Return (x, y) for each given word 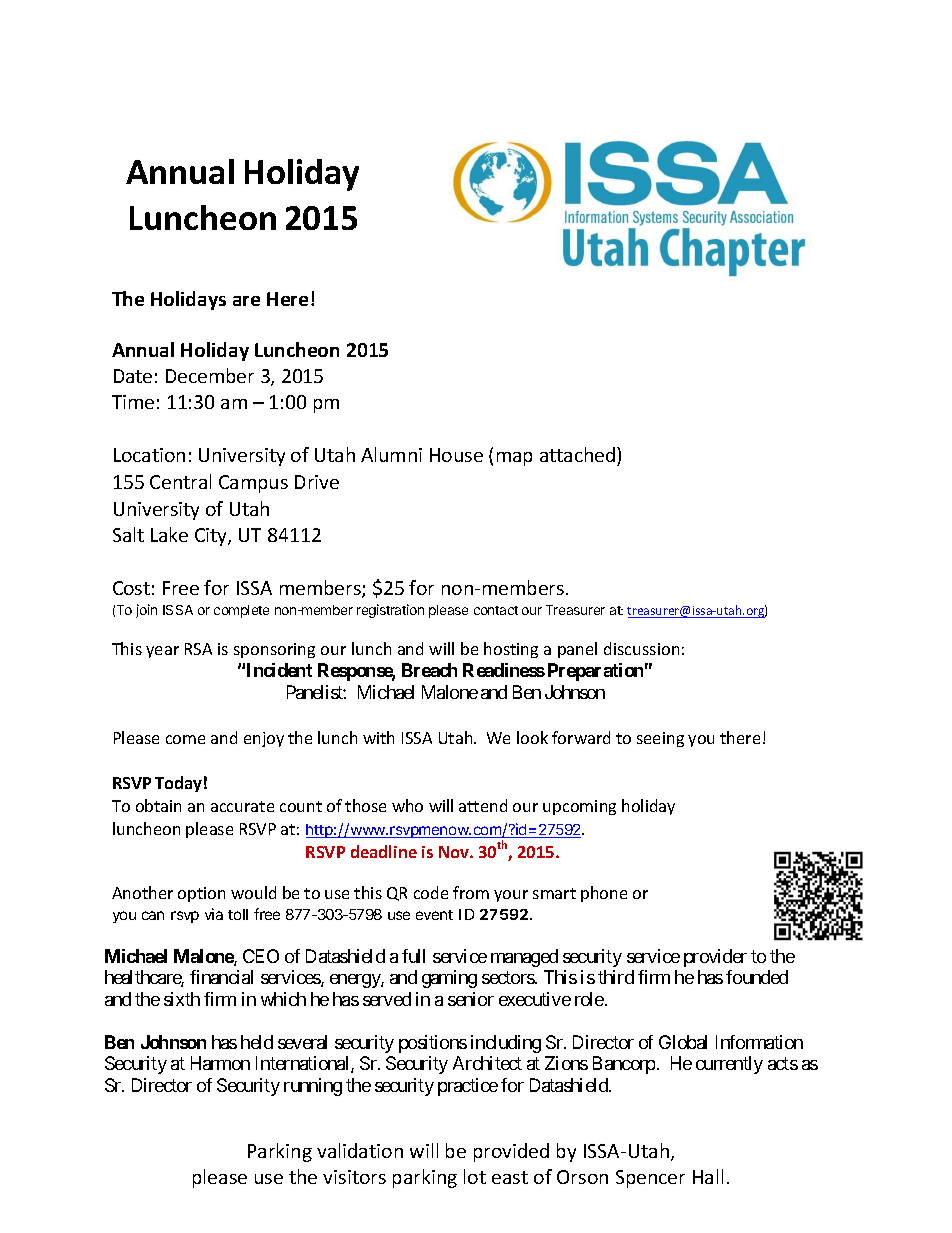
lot (475, 1176)
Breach (429, 670)
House (456, 455)
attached (579, 456)
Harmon (220, 1063)
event (434, 915)
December (210, 375)
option (201, 894)
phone (604, 894)
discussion (641, 648)
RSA (198, 649)
